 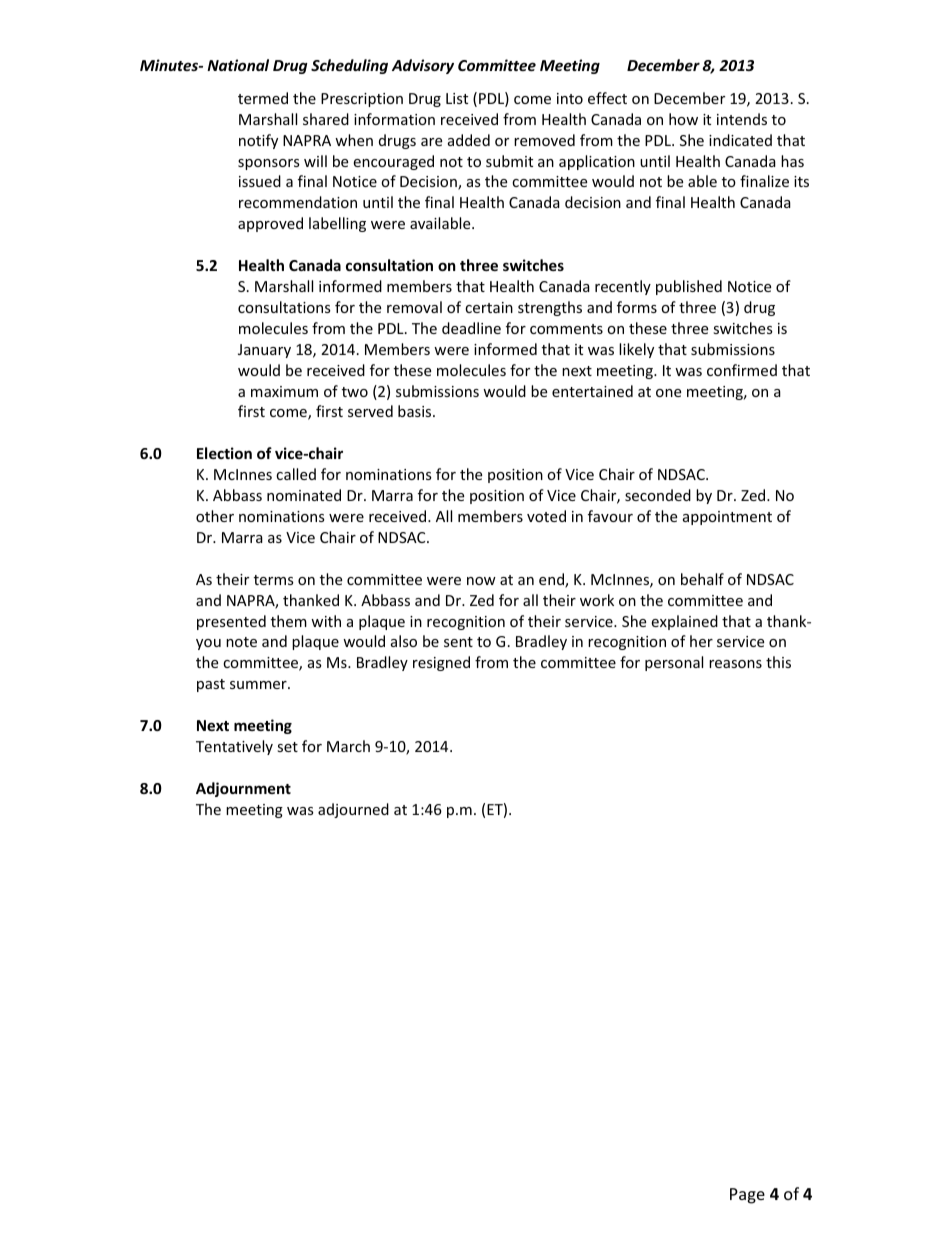 I want to click on set, so click(x=287, y=747).
